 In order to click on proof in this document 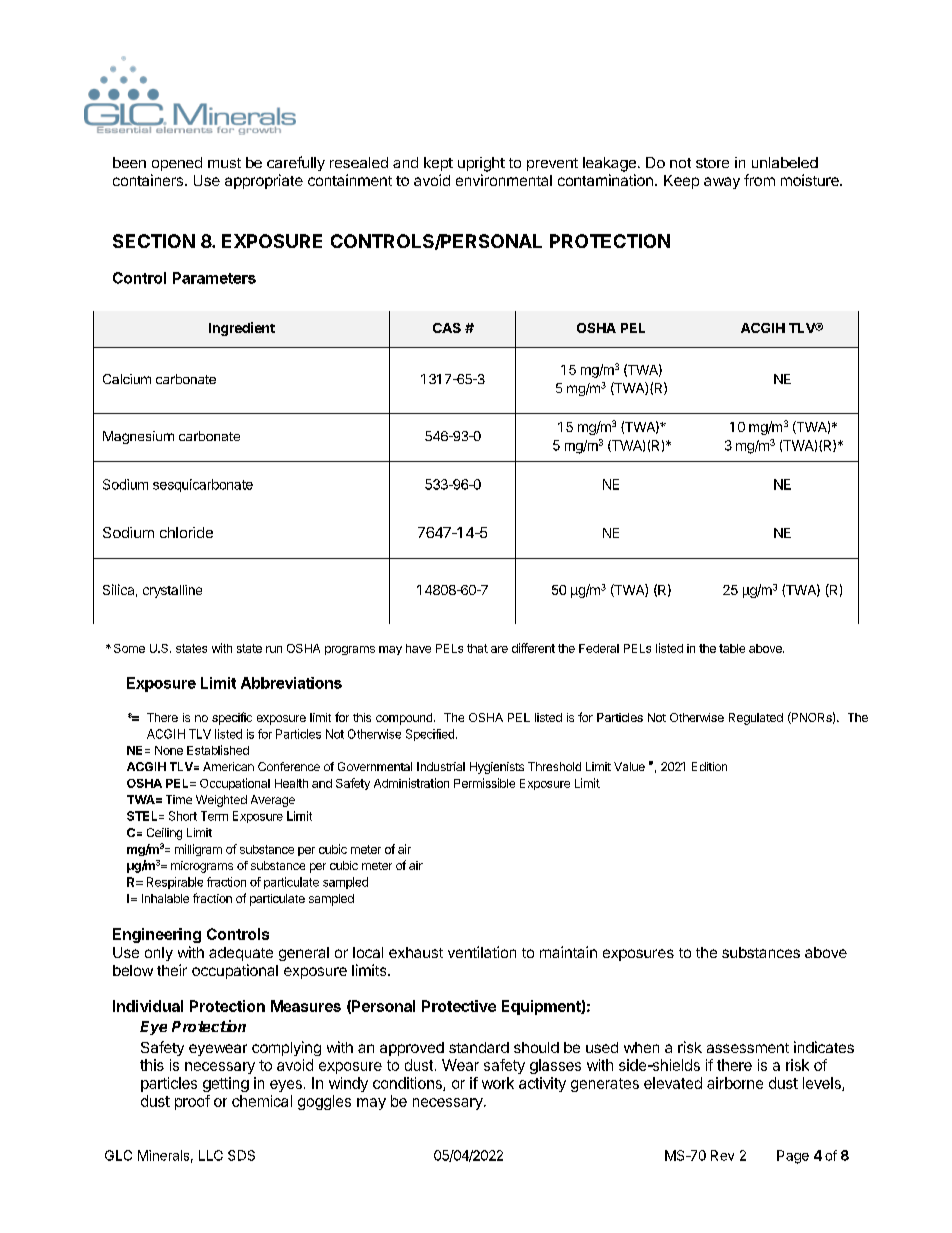, I will do `click(192, 1102)`.
